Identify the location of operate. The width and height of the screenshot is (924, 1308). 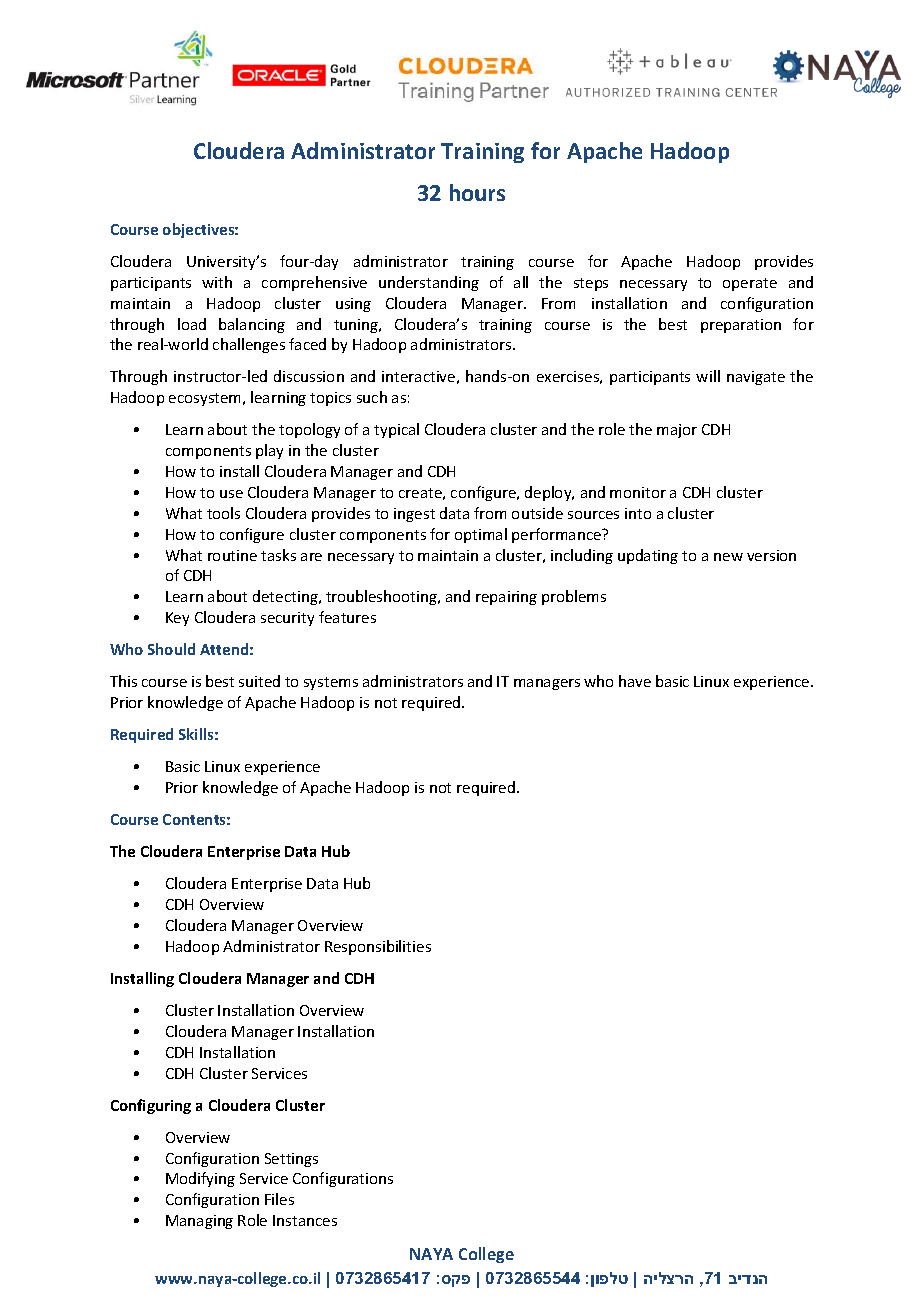
(750, 284).
